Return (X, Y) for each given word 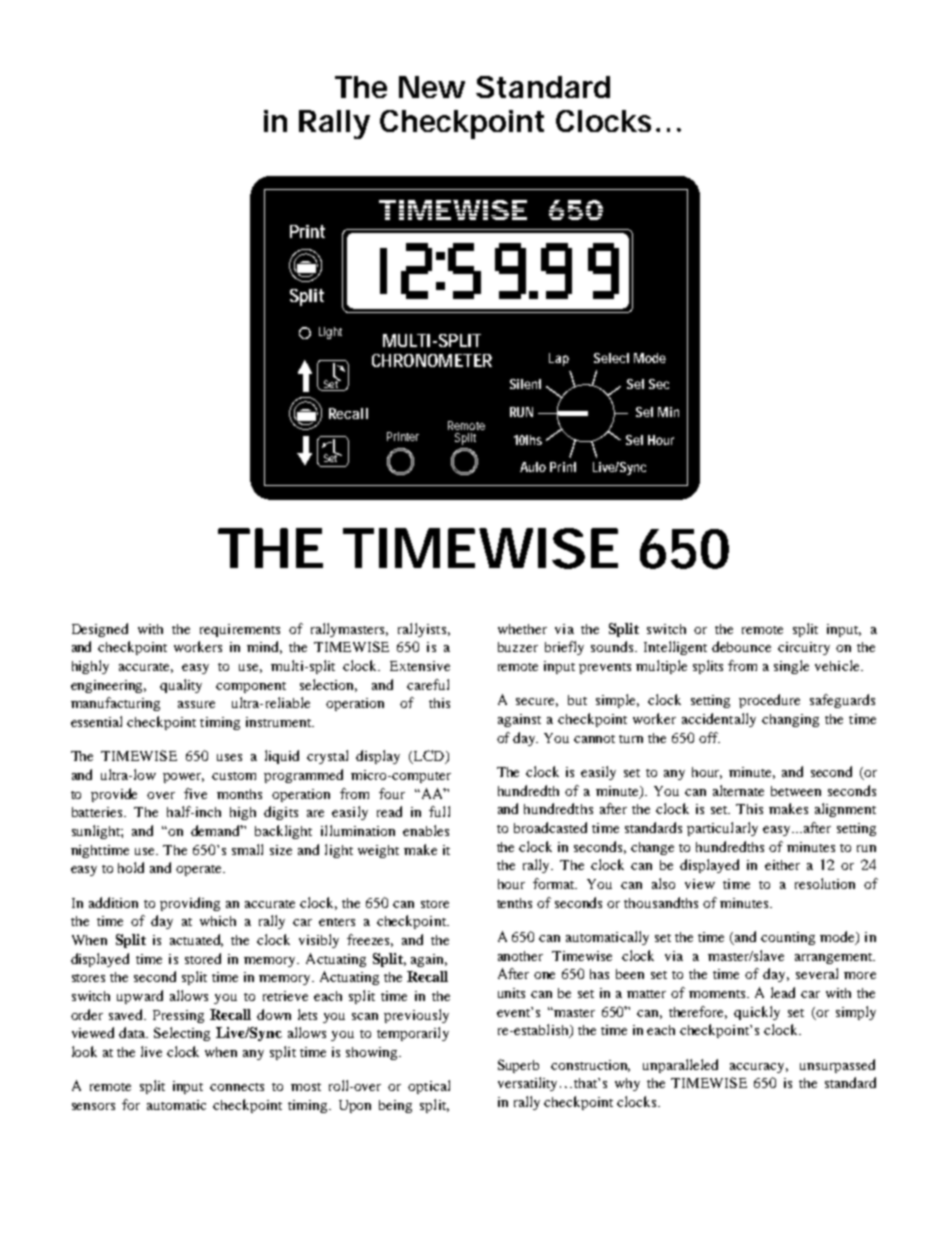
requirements (240, 630)
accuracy (759, 1068)
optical (429, 1087)
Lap (559, 359)
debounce (741, 646)
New (432, 87)
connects (237, 1087)
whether (522, 629)
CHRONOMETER (432, 360)
